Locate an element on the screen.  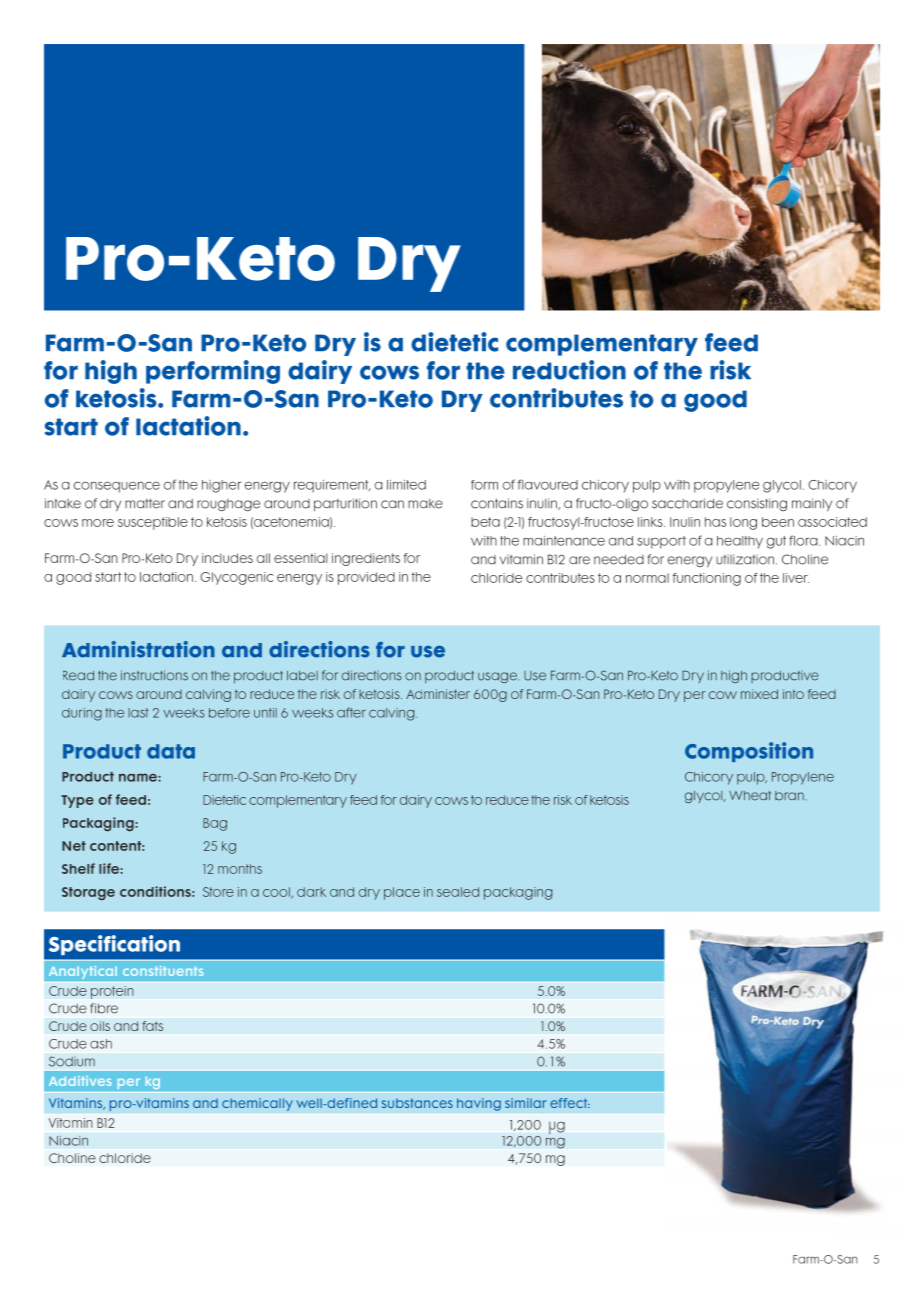
data is located at coordinates (171, 751).
